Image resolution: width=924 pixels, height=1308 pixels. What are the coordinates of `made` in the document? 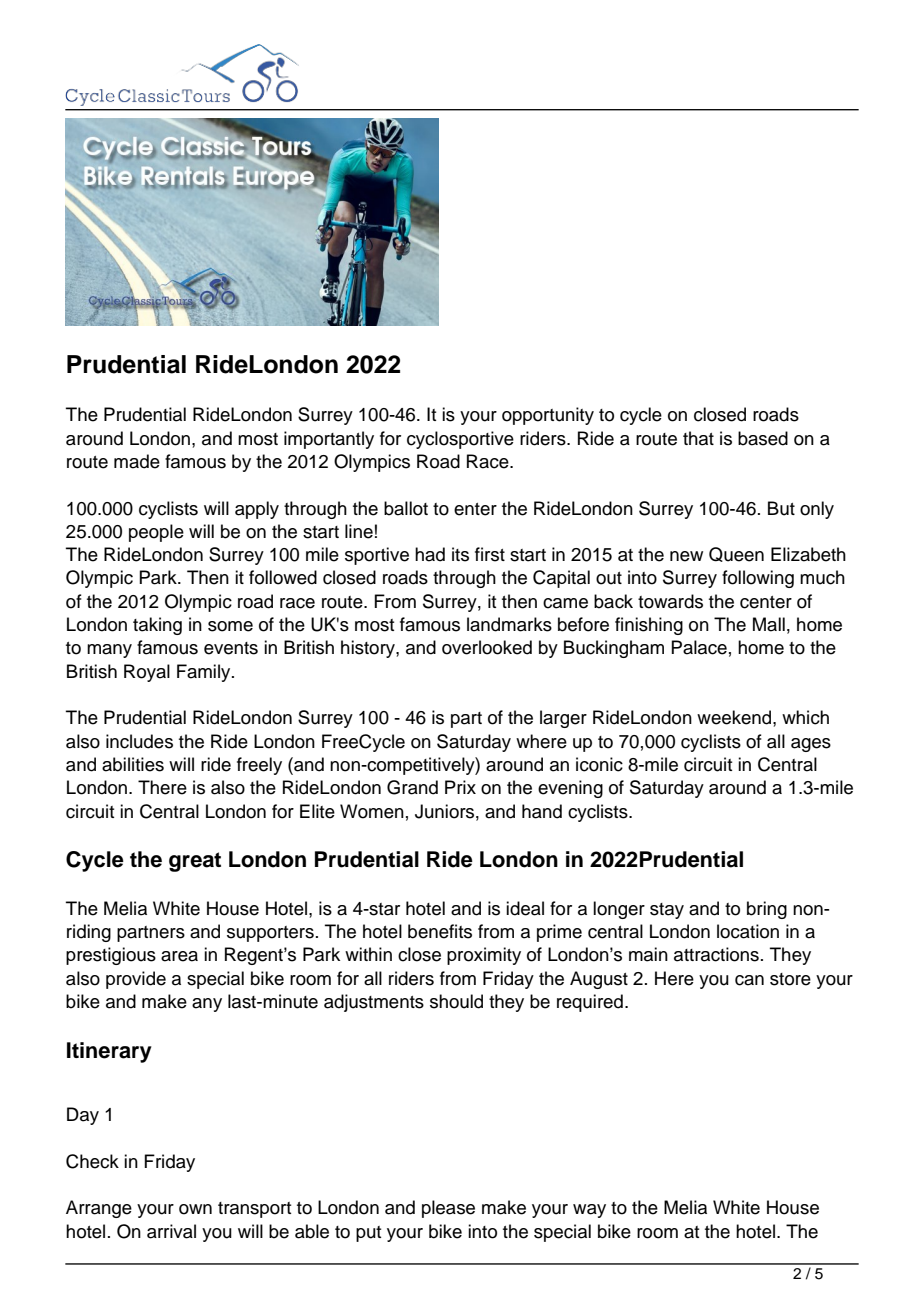 It's located at (137, 461).
